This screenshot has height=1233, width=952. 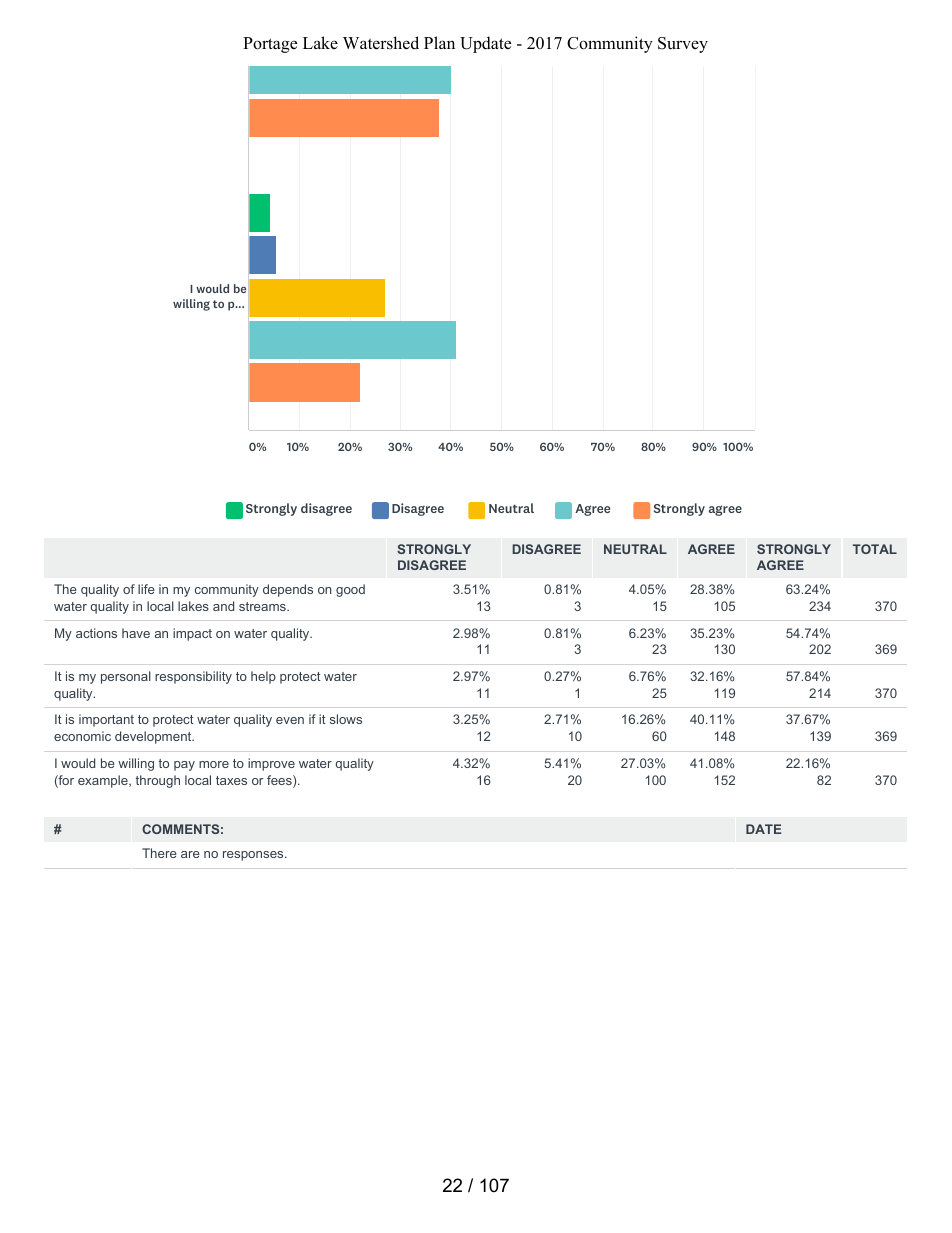 What do you see at coordinates (439, 42) in the screenshot?
I see `Plan` at bounding box center [439, 42].
